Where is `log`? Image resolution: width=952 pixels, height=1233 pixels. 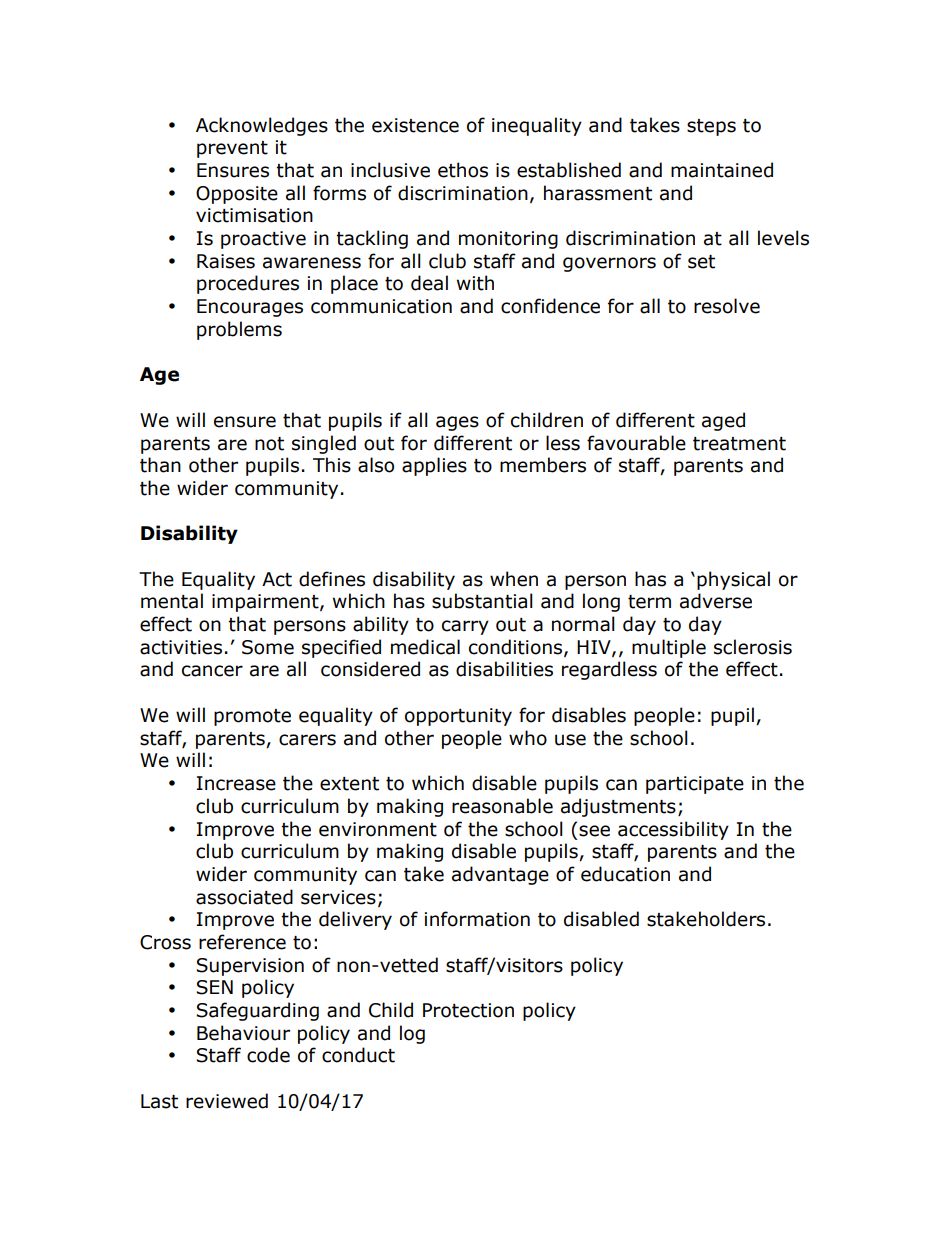
log is located at coordinates (412, 1034).
